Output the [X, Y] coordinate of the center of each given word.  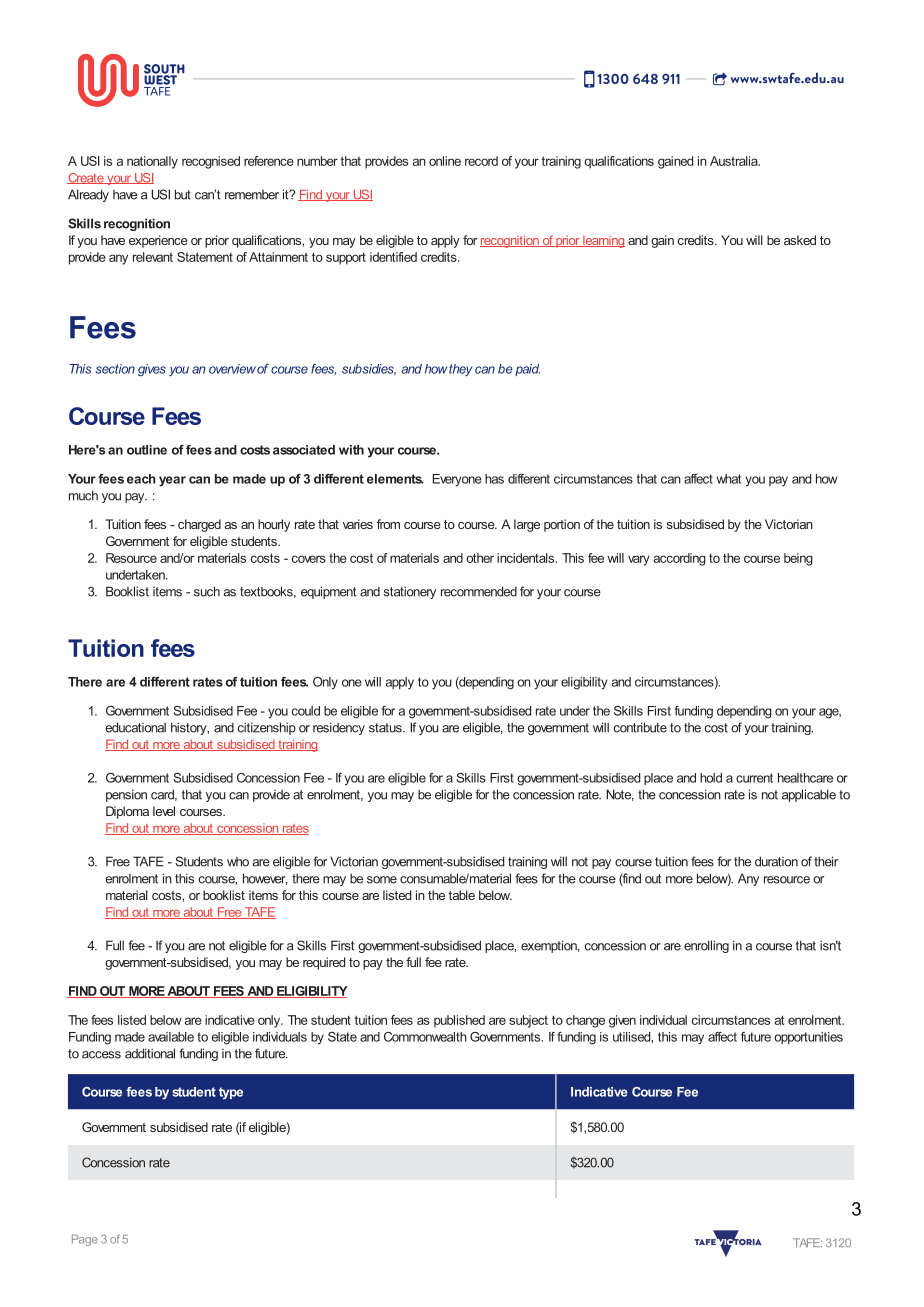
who [238, 862]
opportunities [808, 1038]
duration [776, 861]
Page [85, 1240]
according [680, 559]
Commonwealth [425, 1037]
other [480, 558]
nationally [152, 162]
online [445, 161]
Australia [735, 161]
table [461, 895]
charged [199, 525]
